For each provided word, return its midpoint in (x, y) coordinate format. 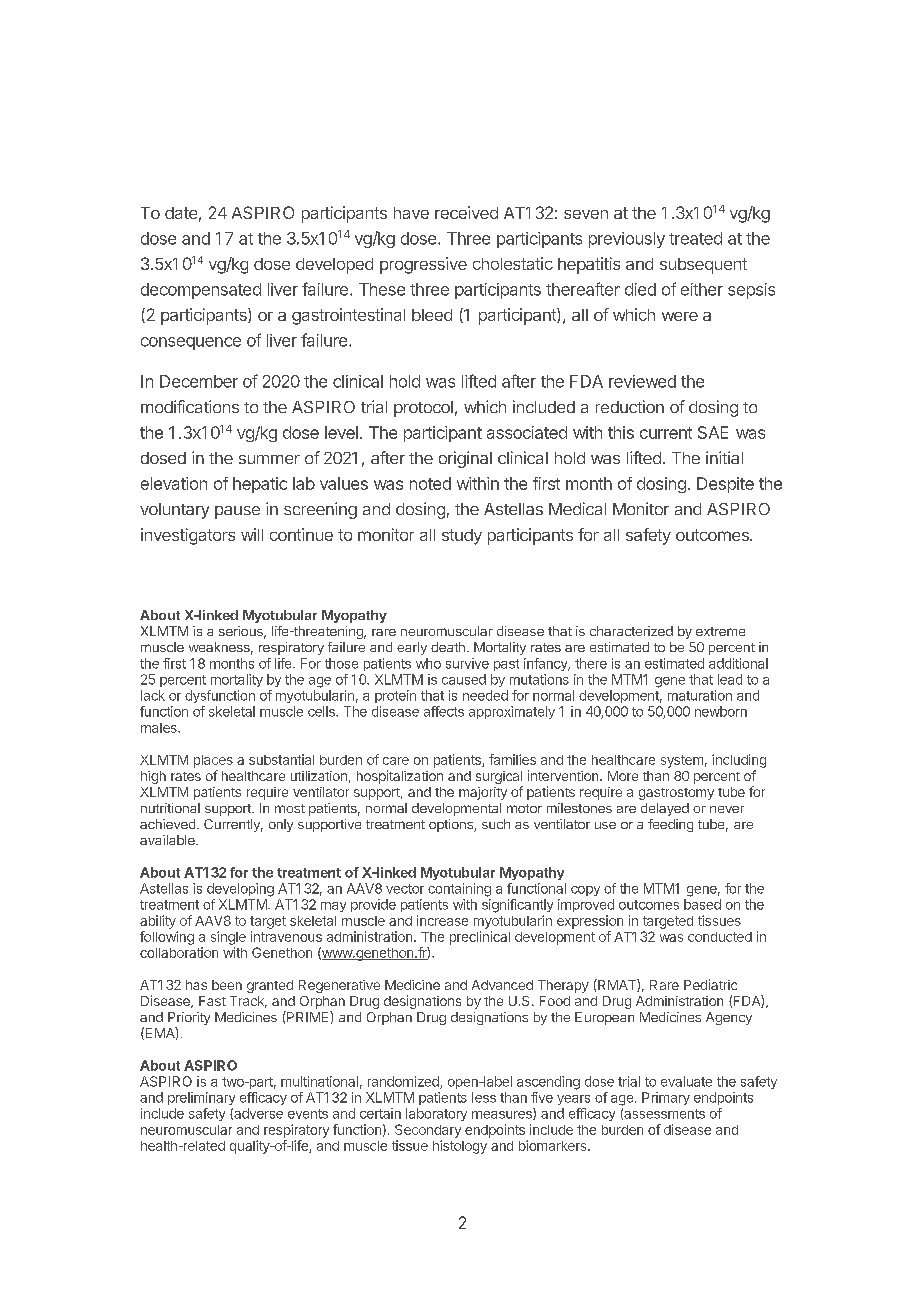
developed (334, 266)
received (466, 212)
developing (240, 890)
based (702, 904)
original (465, 459)
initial (724, 457)
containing (459, 890)
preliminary (201, 1098)
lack (153, 695)
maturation (700, 695)
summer (269, 459)
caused (464, 679)
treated (695, 238)
